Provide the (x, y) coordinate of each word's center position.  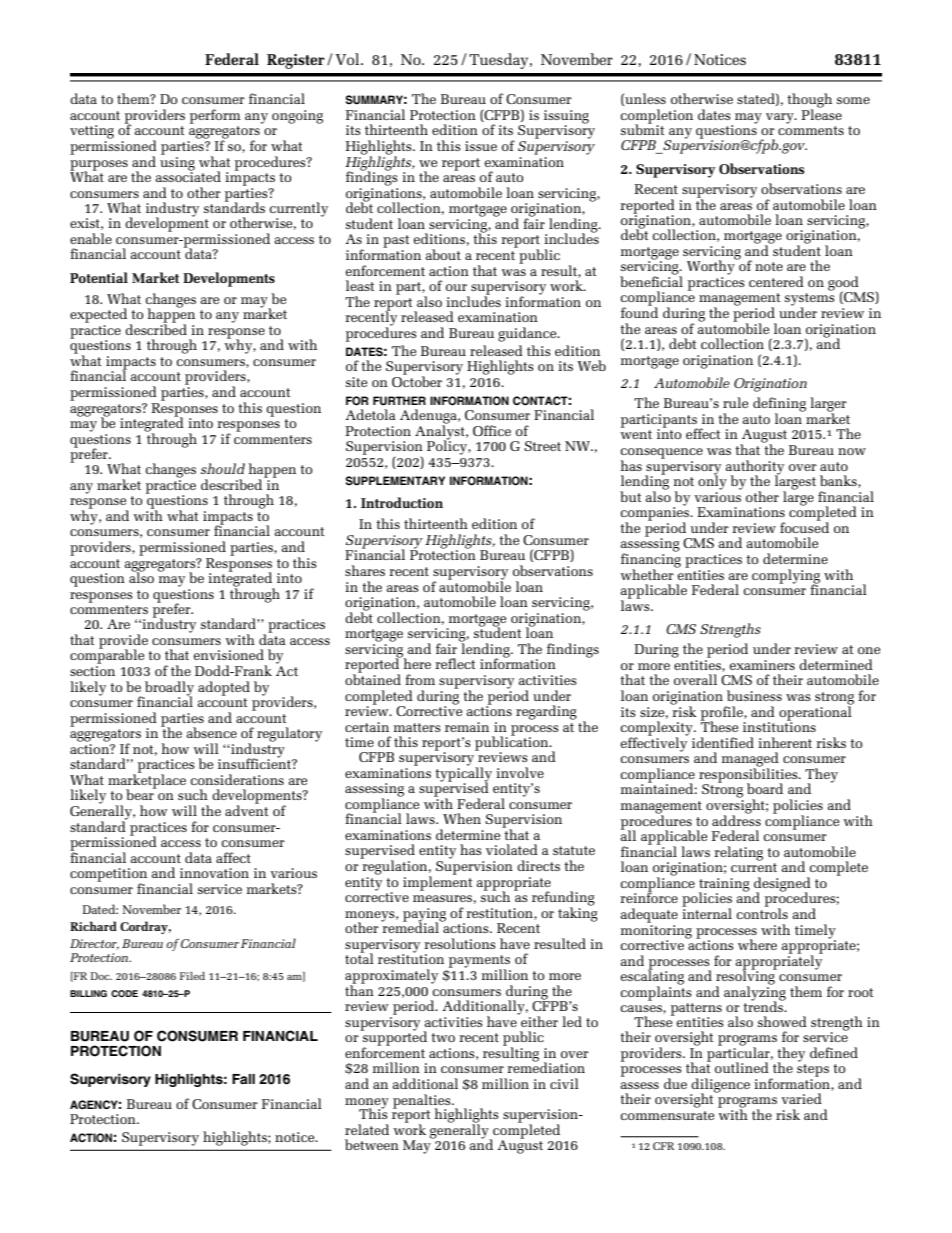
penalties (423, 1102)
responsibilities (749, 775)
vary (781, 118)
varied (801, 1098)
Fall (243, 1079)
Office (492, 430)
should (223, 468)
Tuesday (500, 61)
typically (463, 774)
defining (779, 405)
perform (215, 116)
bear (141, 794)
